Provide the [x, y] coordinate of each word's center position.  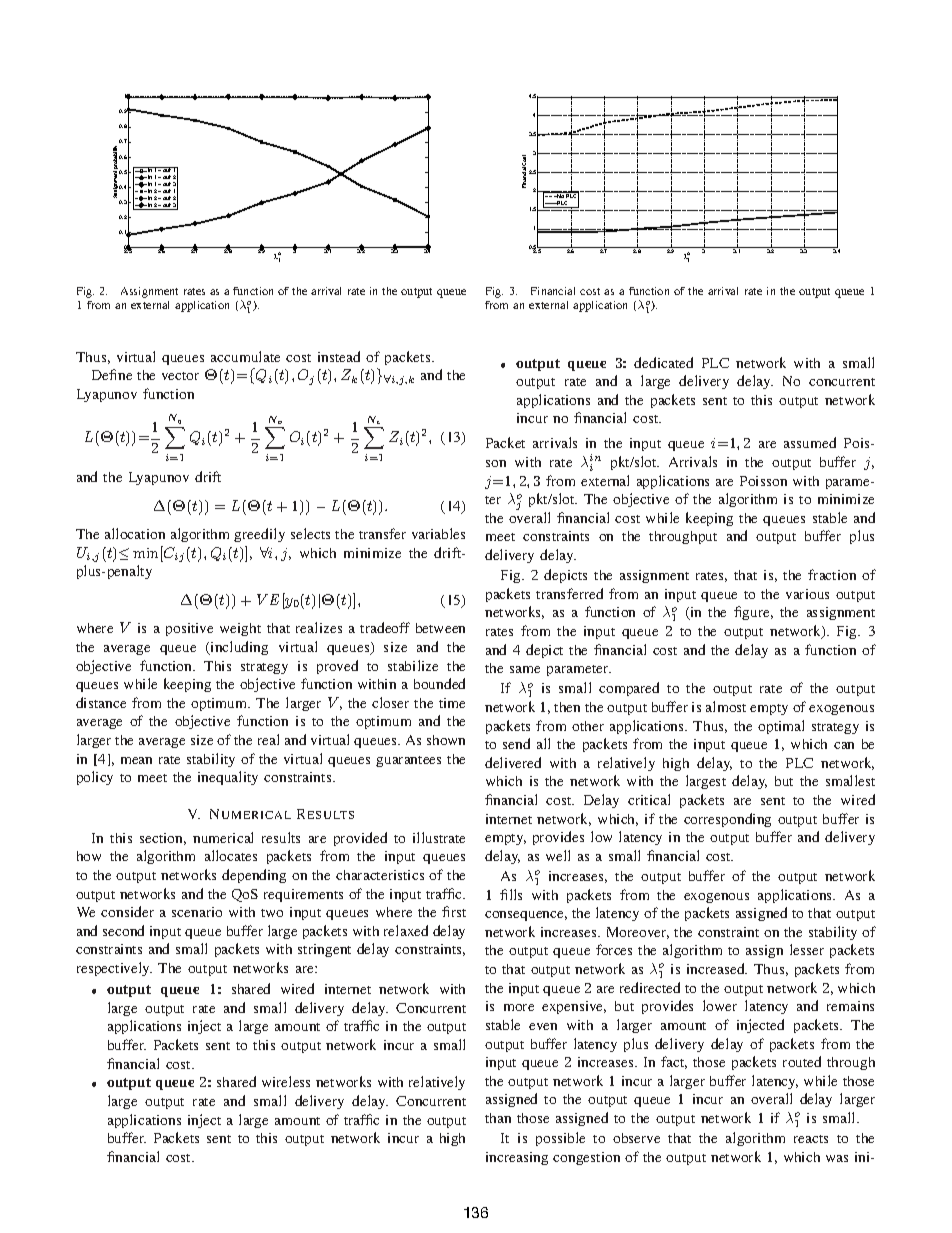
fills [511, 894]
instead [339, 356]
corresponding [727, 820]
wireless [286, 1081]
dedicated [663, 362]
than [498, 1118]
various [807, 594]
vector [180, 376]
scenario [197, 912]
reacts [811, 1139]
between [440, 628]
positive [189, 629]
